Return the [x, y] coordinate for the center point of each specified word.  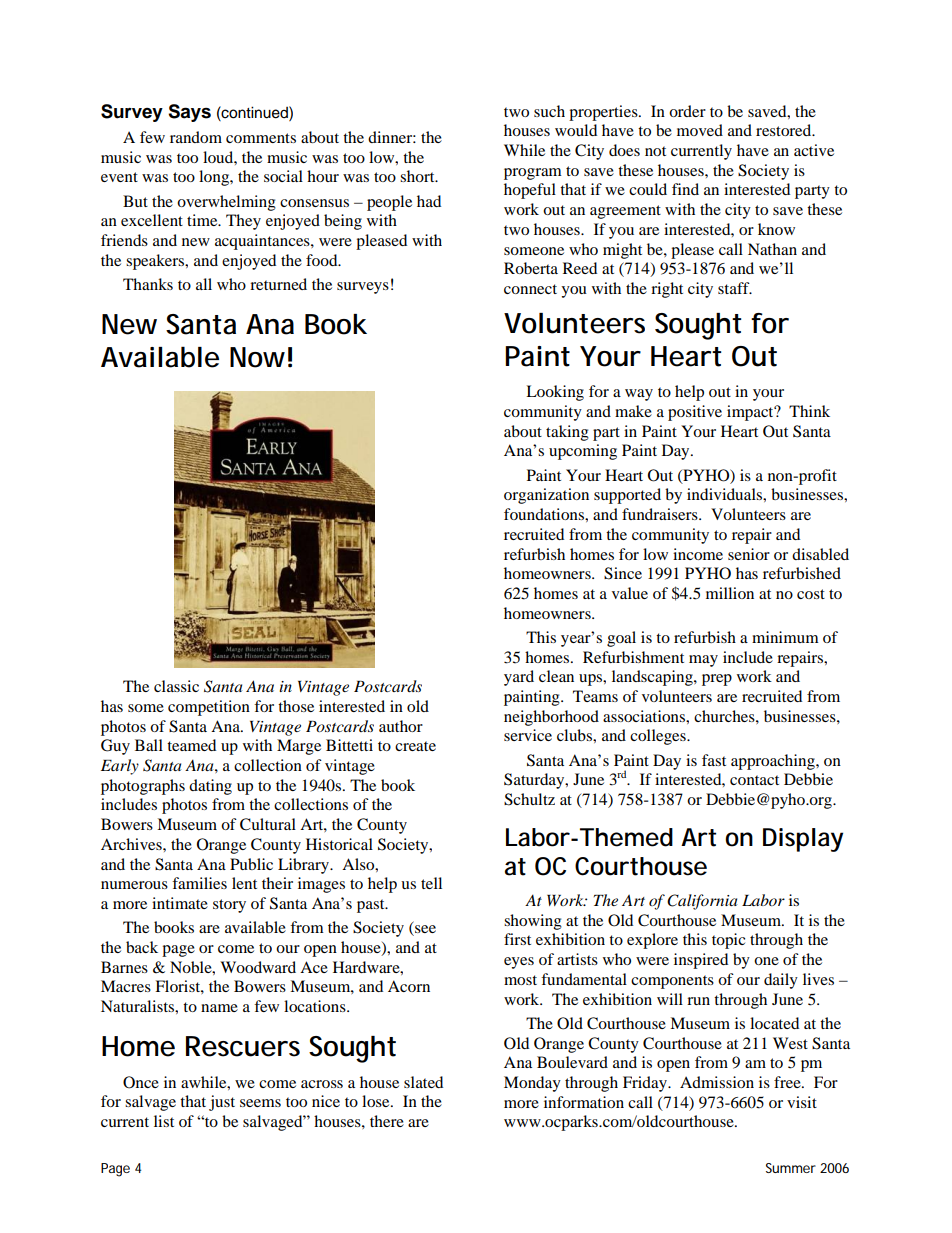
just [222, 1103]
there [387, 1121]
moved [700, 130]
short [418, 176]
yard [519, 678]
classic [176, 686]
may [703, 661]
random [196, 137]
